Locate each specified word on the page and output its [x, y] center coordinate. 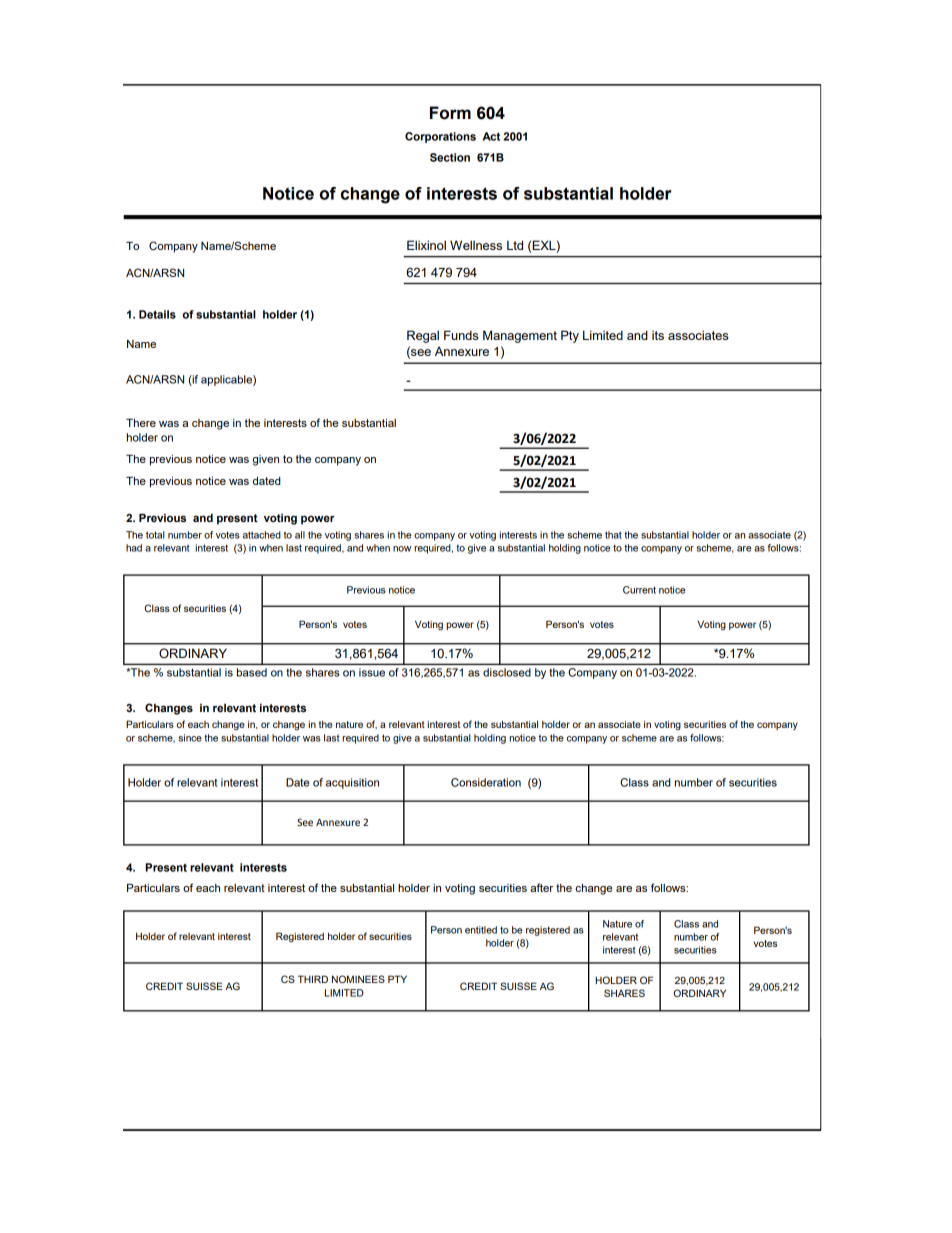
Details [157, 314]
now [402, 549]
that [613, 535]
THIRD [313, 979]
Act [491, 136]
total [155, 535]
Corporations [440, 137]
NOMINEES [358, 979]
